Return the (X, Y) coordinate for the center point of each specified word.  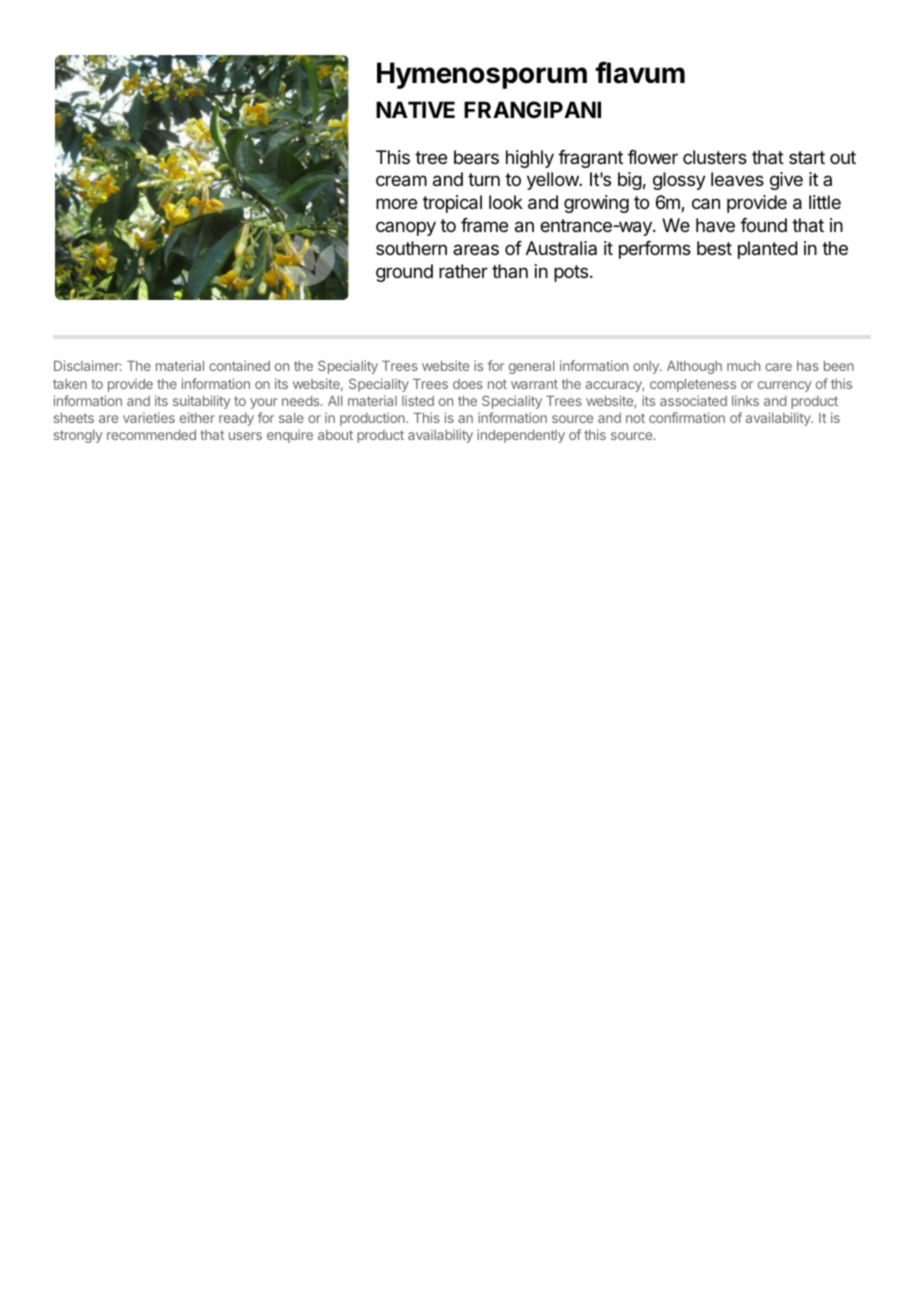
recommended (151, 435)
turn (484, 179)
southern (411, 248)
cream (401, 181)
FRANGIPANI (532, 109)
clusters (715, 157)
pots (571, 273)
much (743, 366)
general (532, 367)
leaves (737, 179)
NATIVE (415, 109)
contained (239, 365)
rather (463, 271)
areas (476, 249)
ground (404, 273)
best (714, 248)
